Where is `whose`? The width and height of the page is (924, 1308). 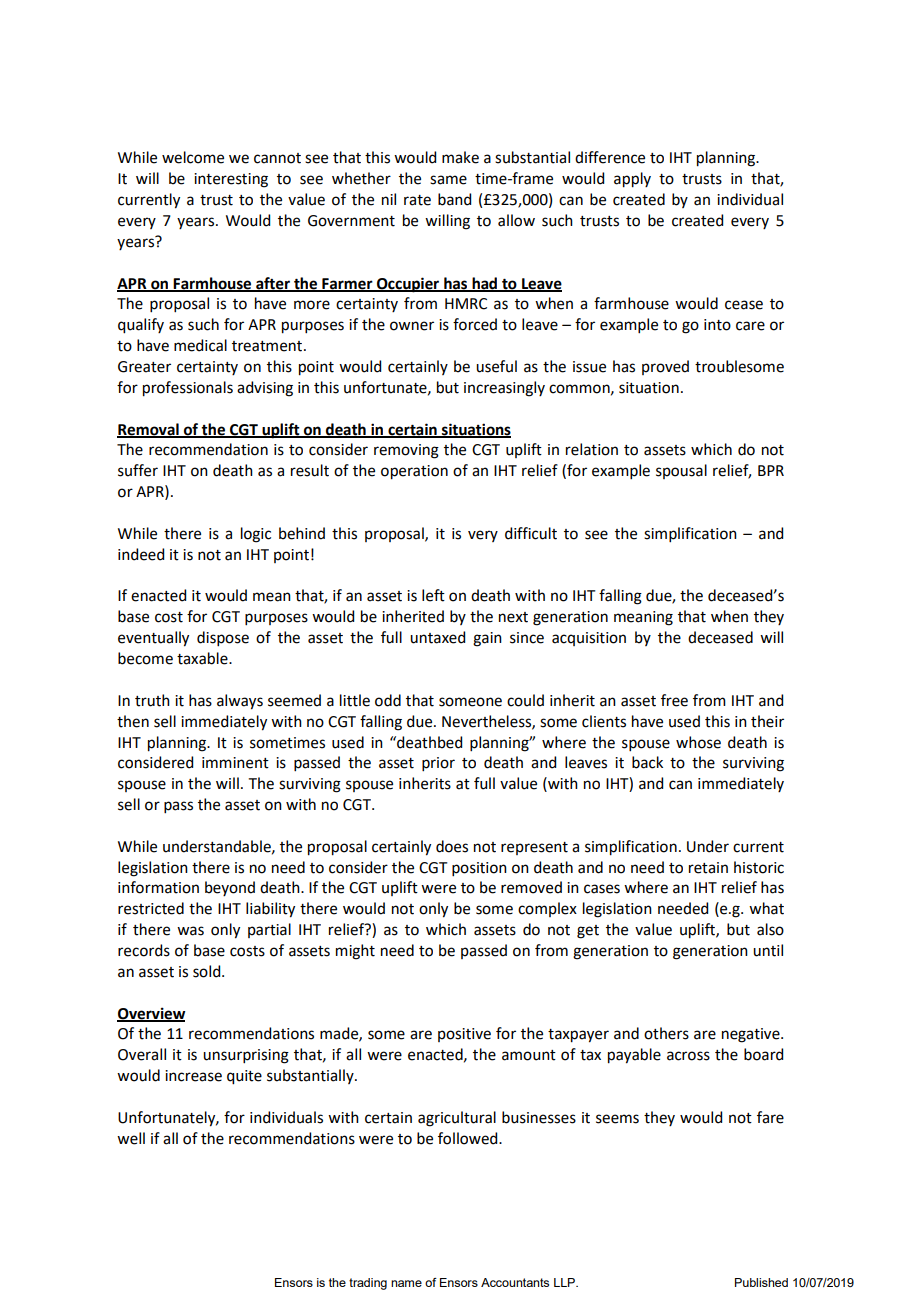
whose is located at coordinates (698, 742).
